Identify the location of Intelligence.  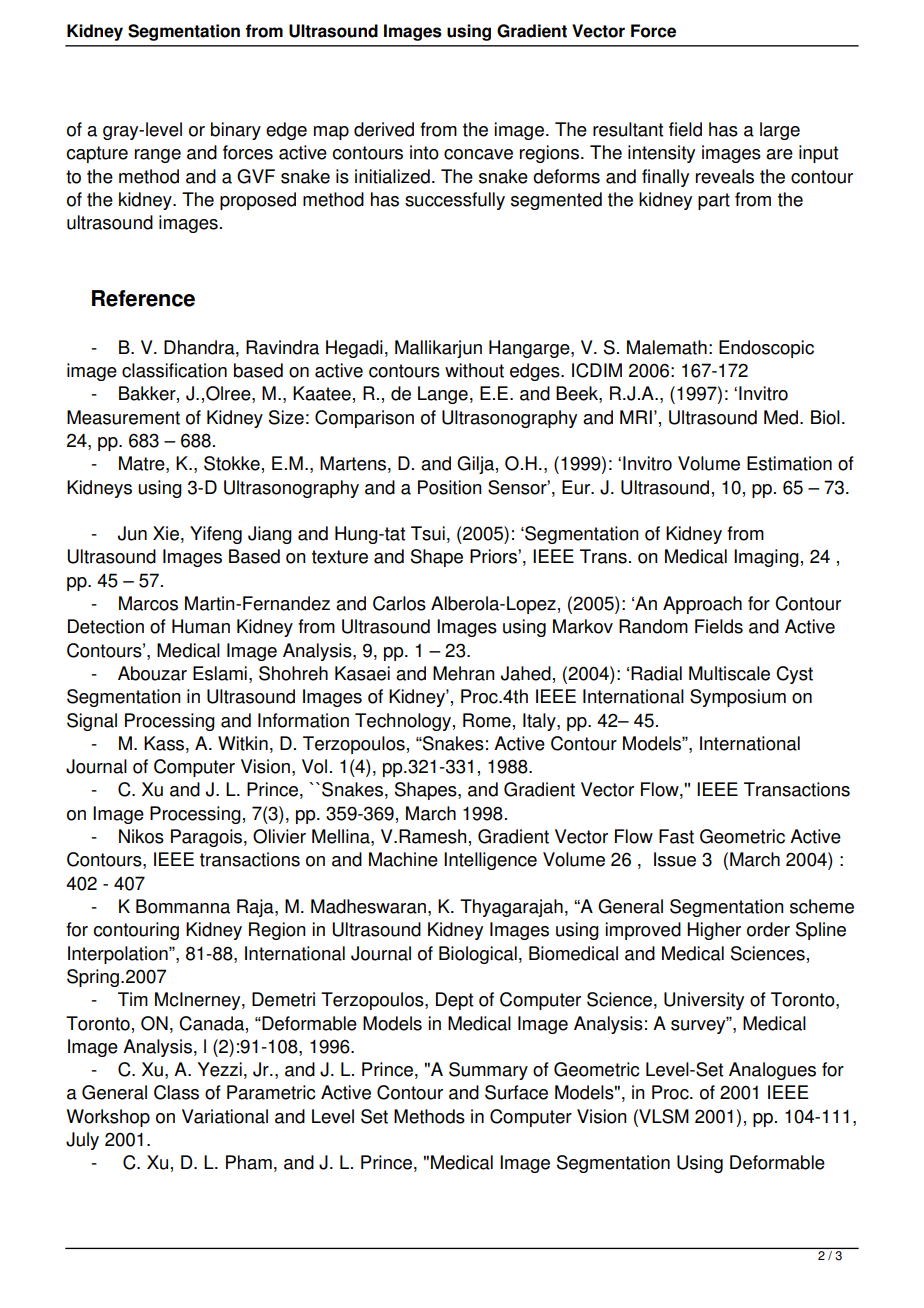
(490, 861).
